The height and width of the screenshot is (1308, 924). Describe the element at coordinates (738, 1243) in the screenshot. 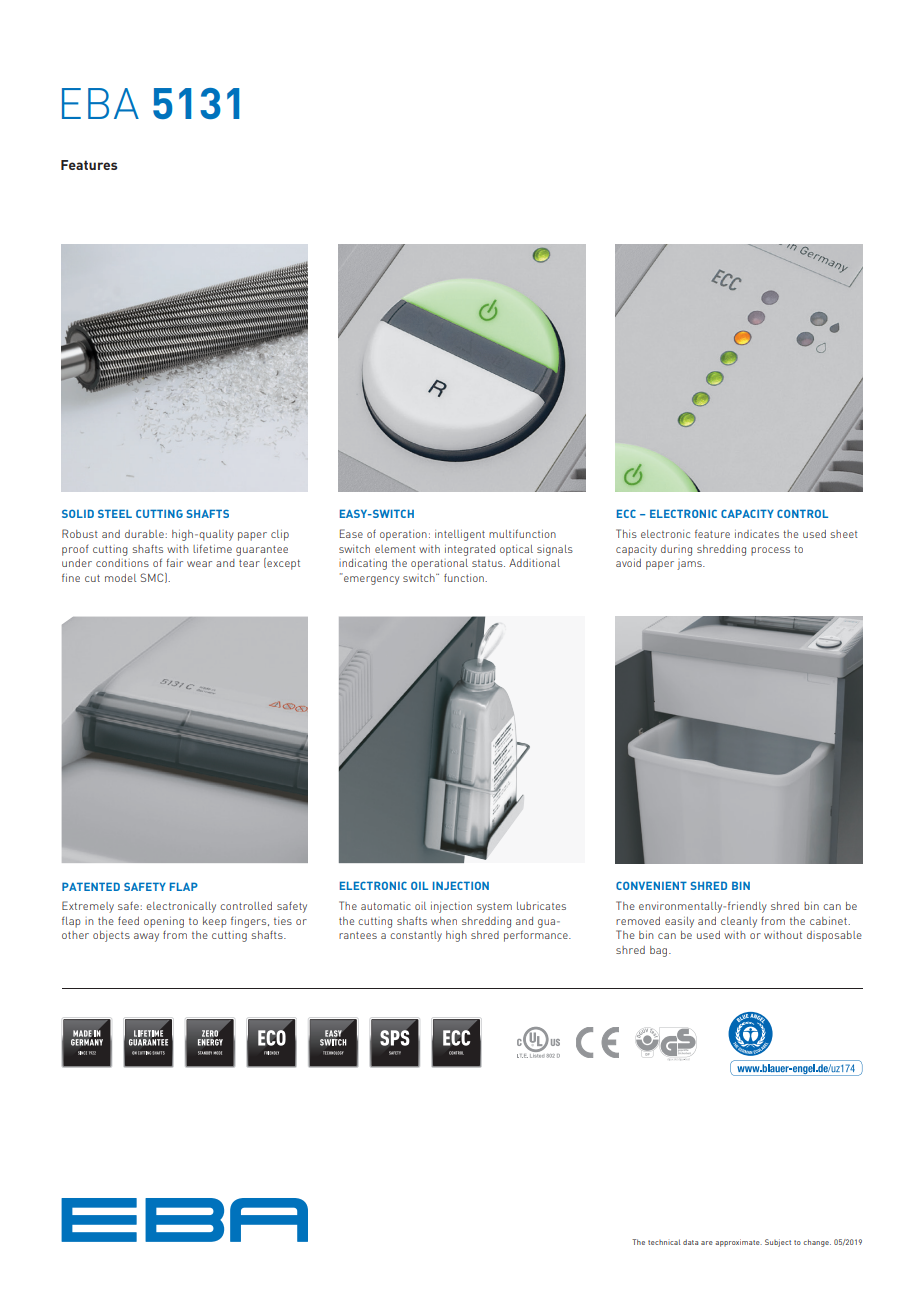

I see `approximate` at that location.
